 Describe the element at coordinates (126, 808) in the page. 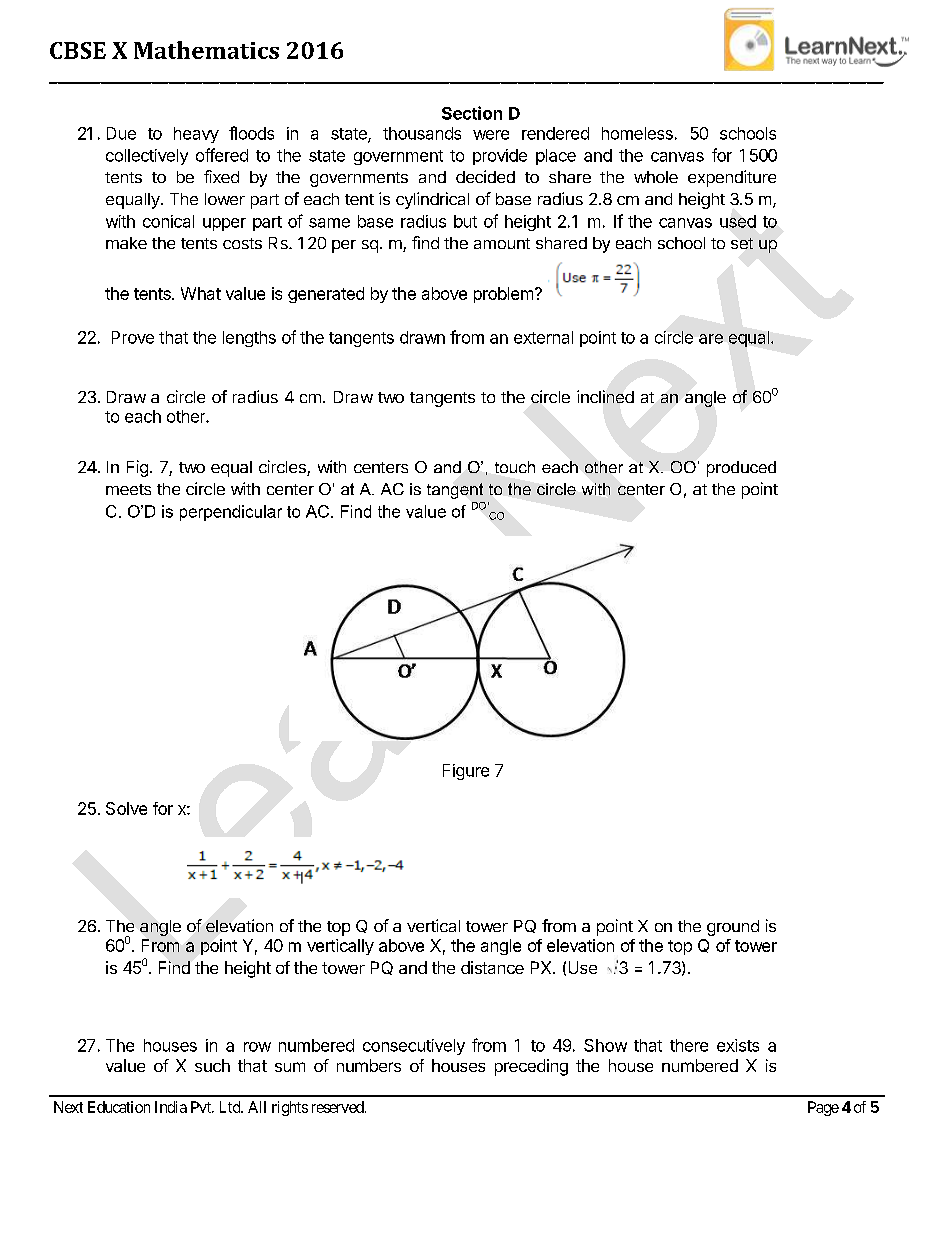

I see `Solve` at that location.
